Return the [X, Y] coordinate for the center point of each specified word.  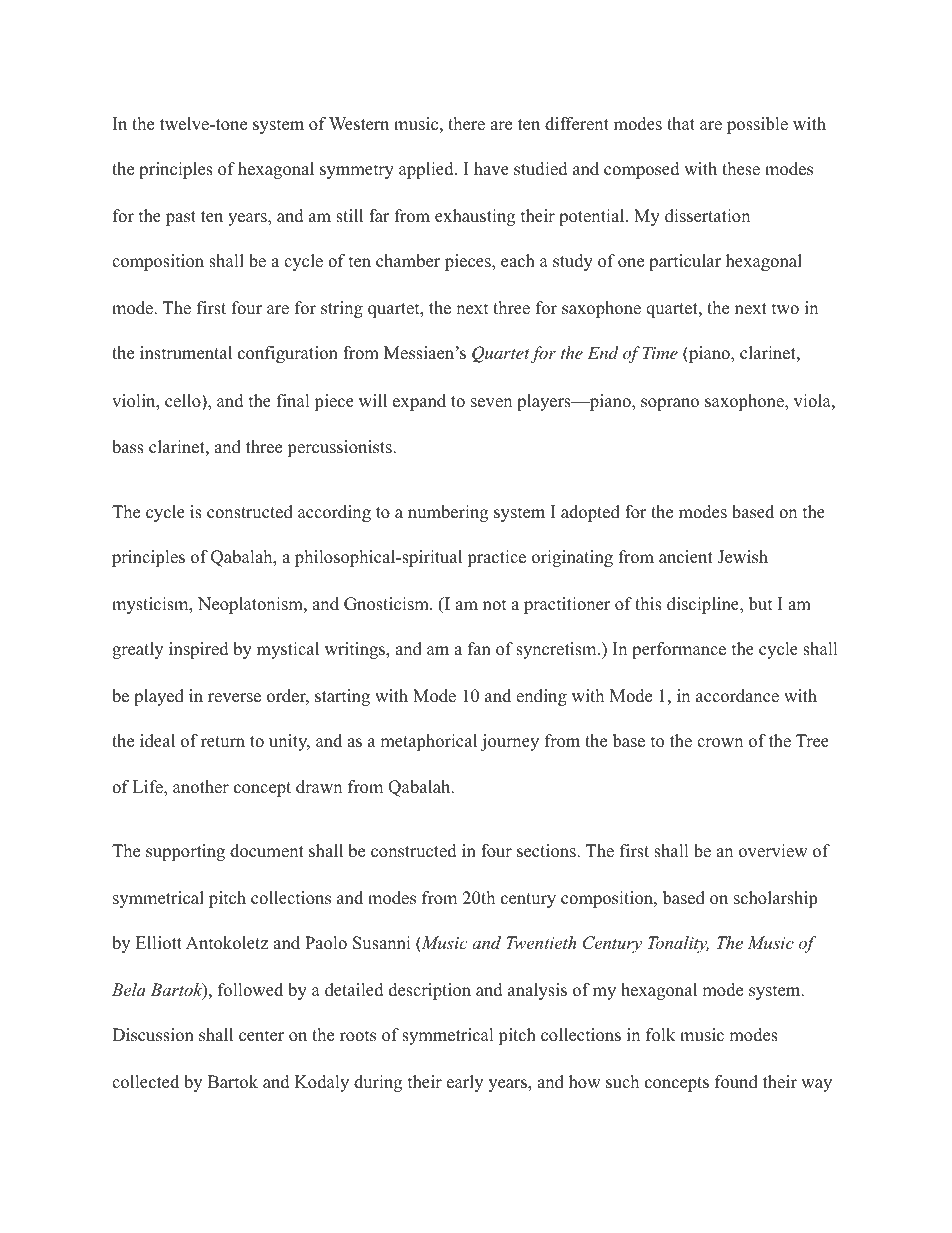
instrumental [186, 353]
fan [479, 648]
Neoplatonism [251, 605]
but [761, 604]
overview [773, 851]
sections [547, 851]
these [741, 169]
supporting [185, 852]
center [261, 1036]
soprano [670, 404]
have [491, 169]
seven [491, 403]
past [181, 218]
